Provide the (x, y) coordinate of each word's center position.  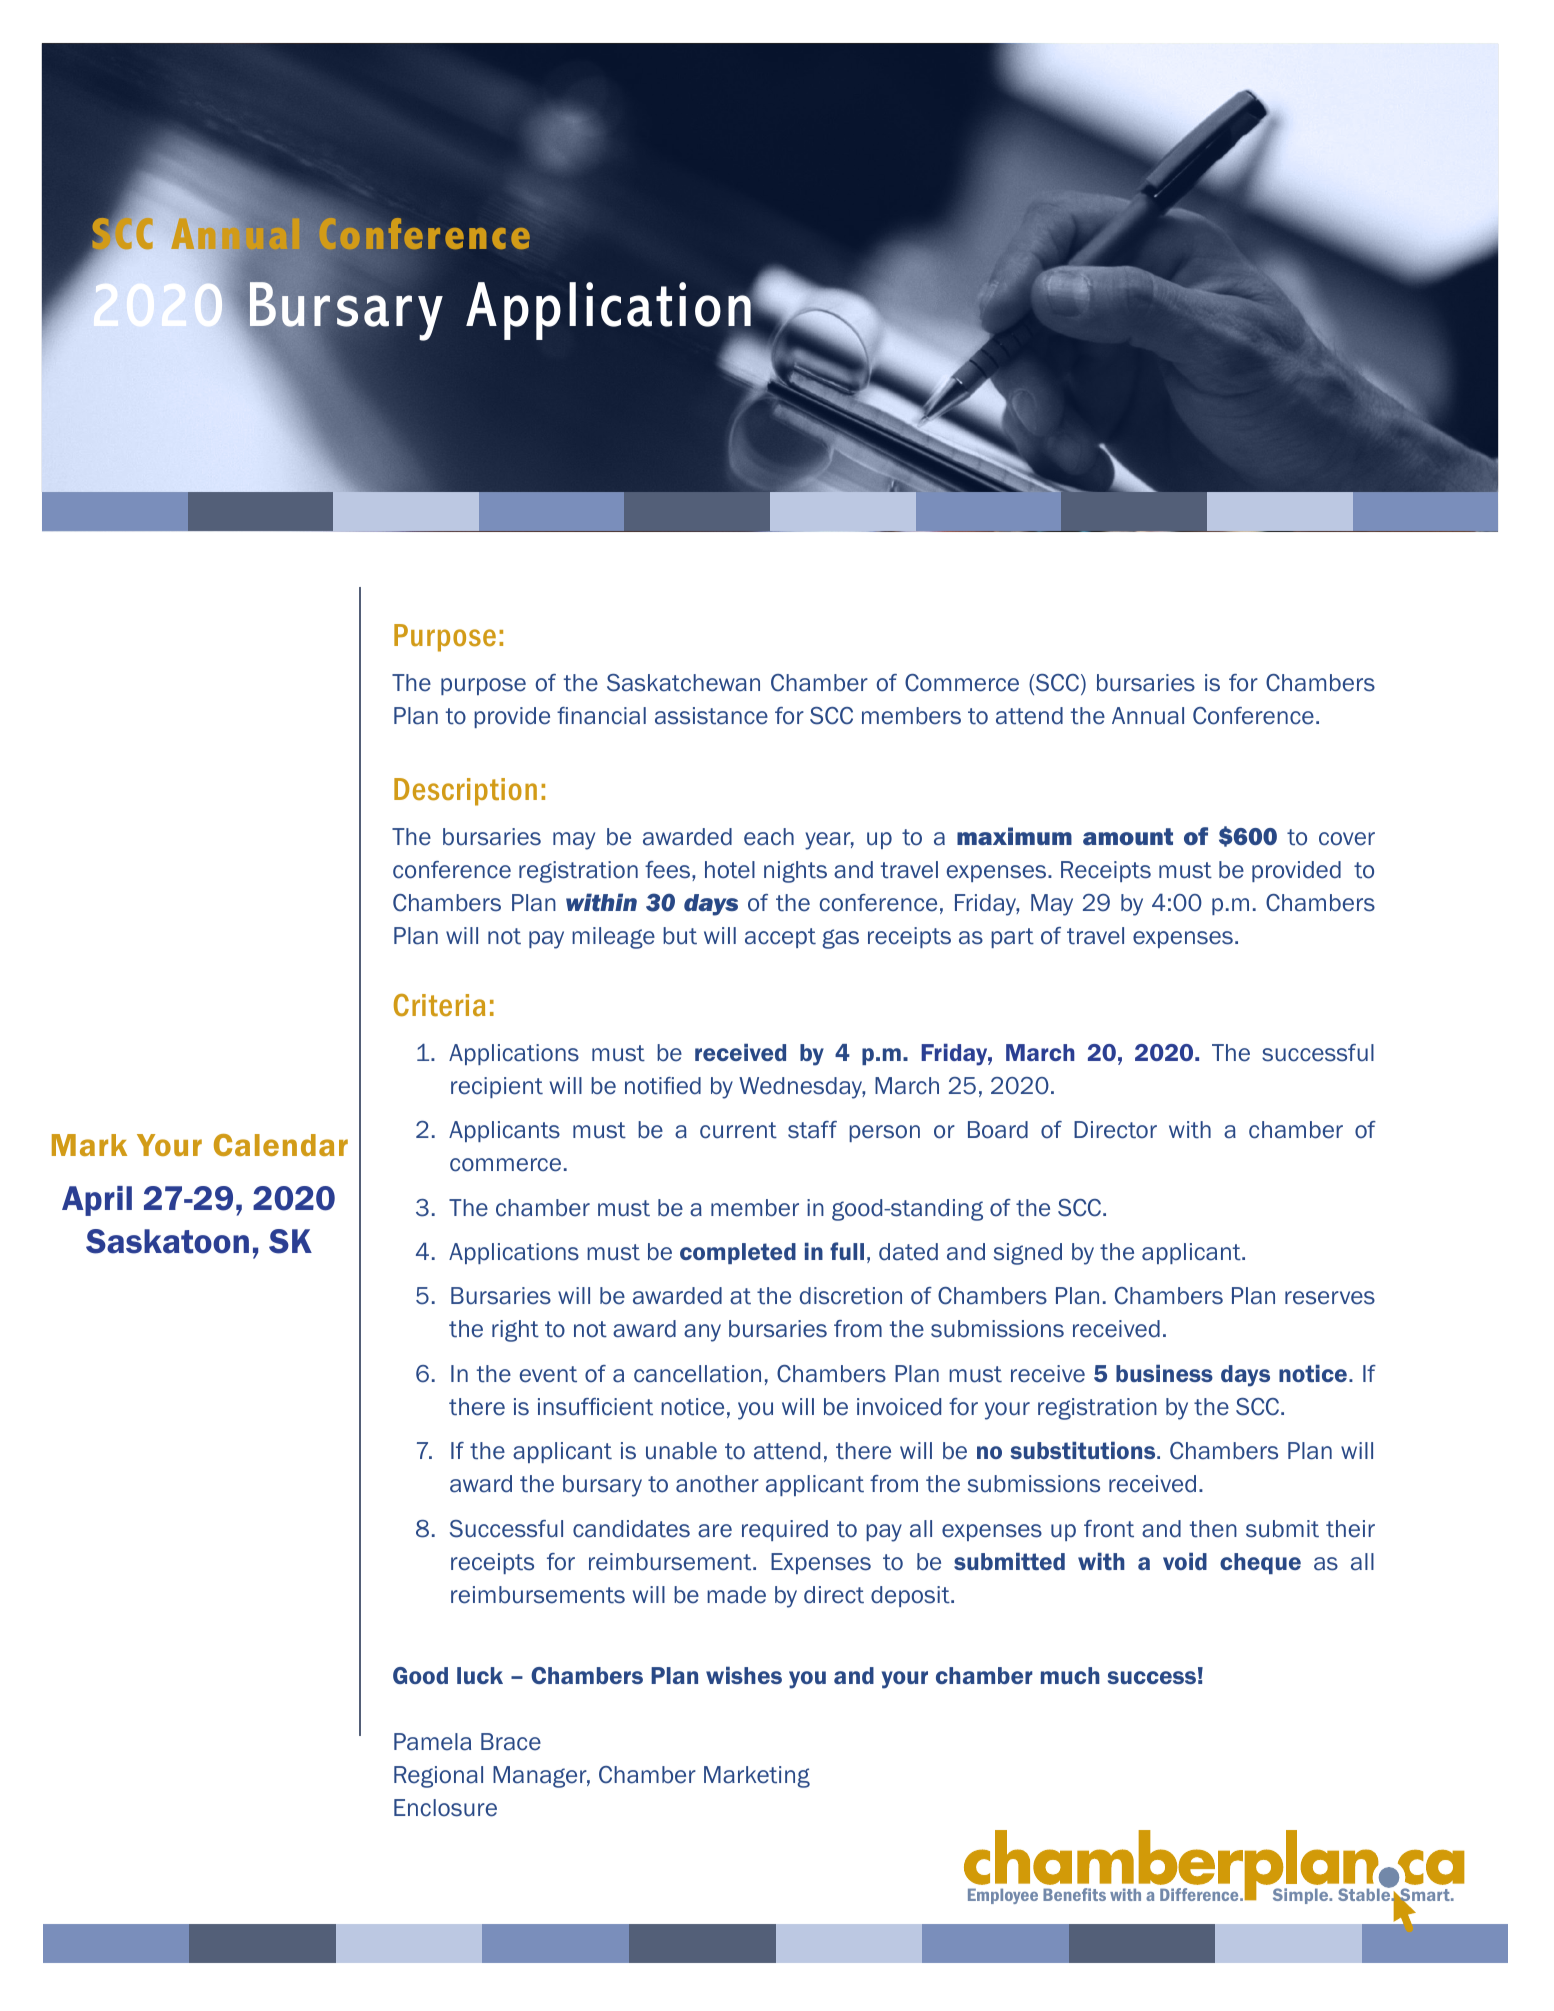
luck (480, 1675)
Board (998, 1130)
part (1012, 938)
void (1185, 1561)
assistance (711, 716)
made (736, 1595)
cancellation (697, 1374)
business (1164, 1373)
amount (1128, 836)
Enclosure (445, 1808)
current (738, 1130)
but (680, 936)
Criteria (439, 1005)
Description (465, 792)
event (548, 1374)
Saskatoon (167, 1241)
